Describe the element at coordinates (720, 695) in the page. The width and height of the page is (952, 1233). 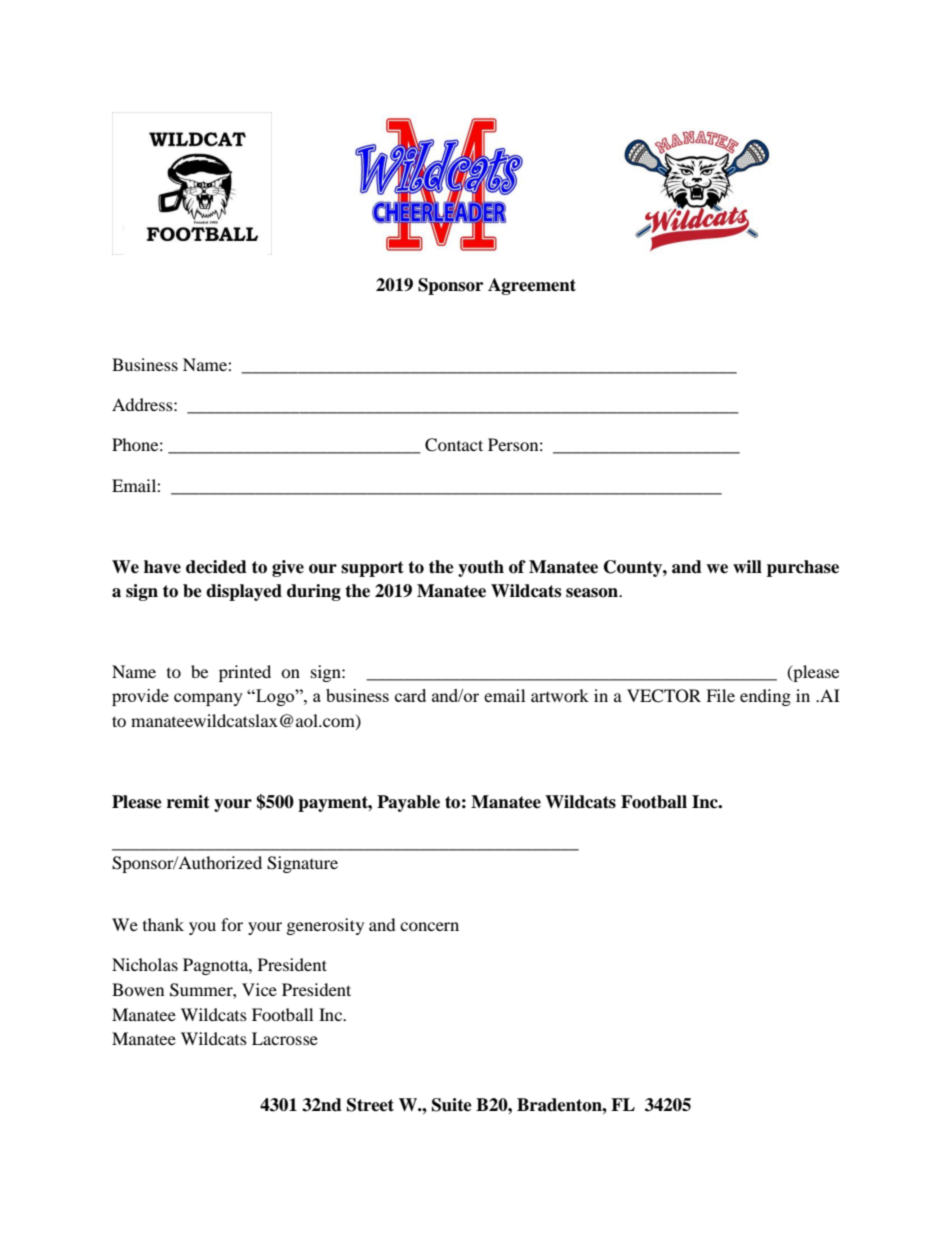
I see `File` at that location.
